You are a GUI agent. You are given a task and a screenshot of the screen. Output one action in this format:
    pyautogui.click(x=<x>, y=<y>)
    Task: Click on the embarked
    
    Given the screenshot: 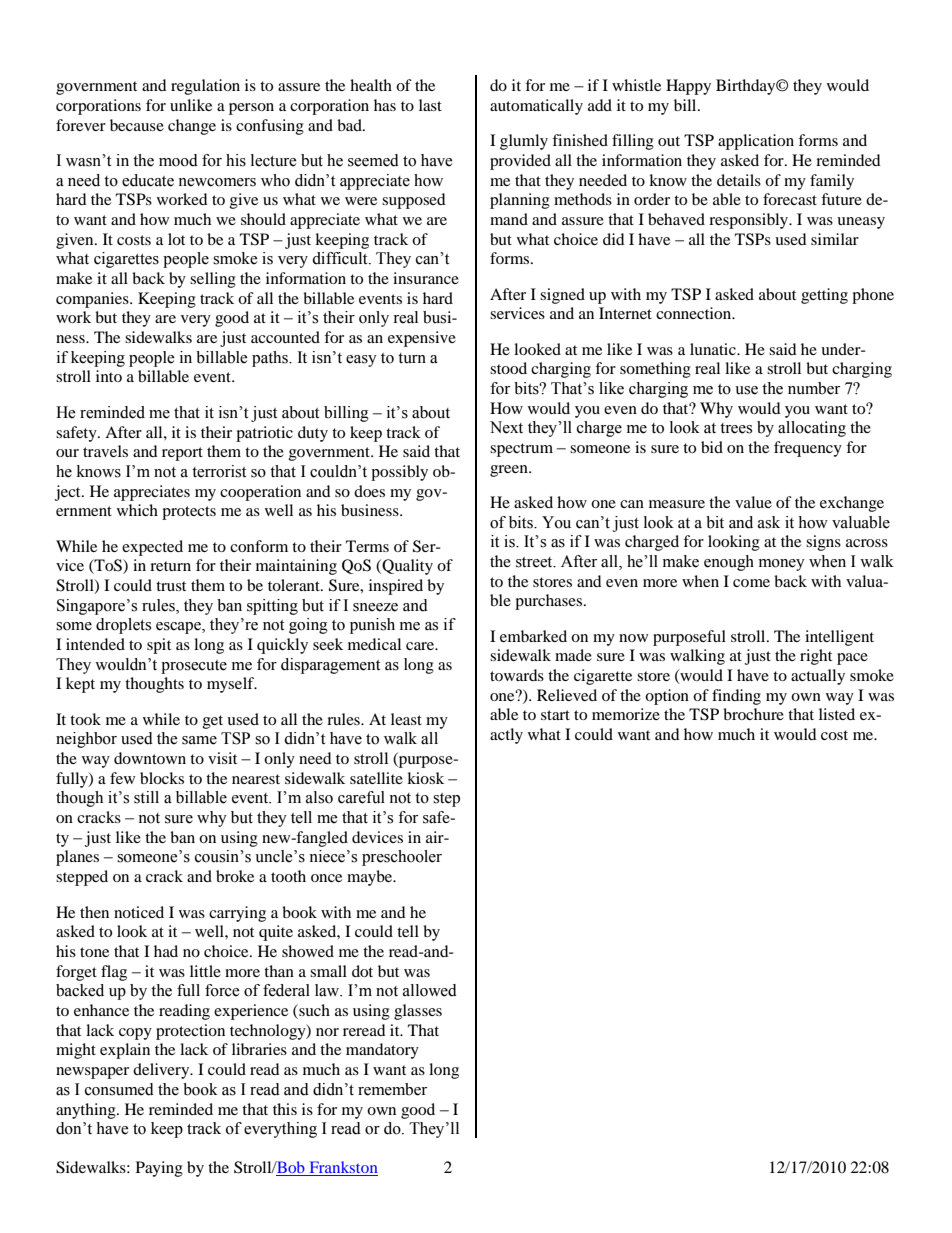 What is the action you would take?
    pyautogui.click(x=533, y=636)
